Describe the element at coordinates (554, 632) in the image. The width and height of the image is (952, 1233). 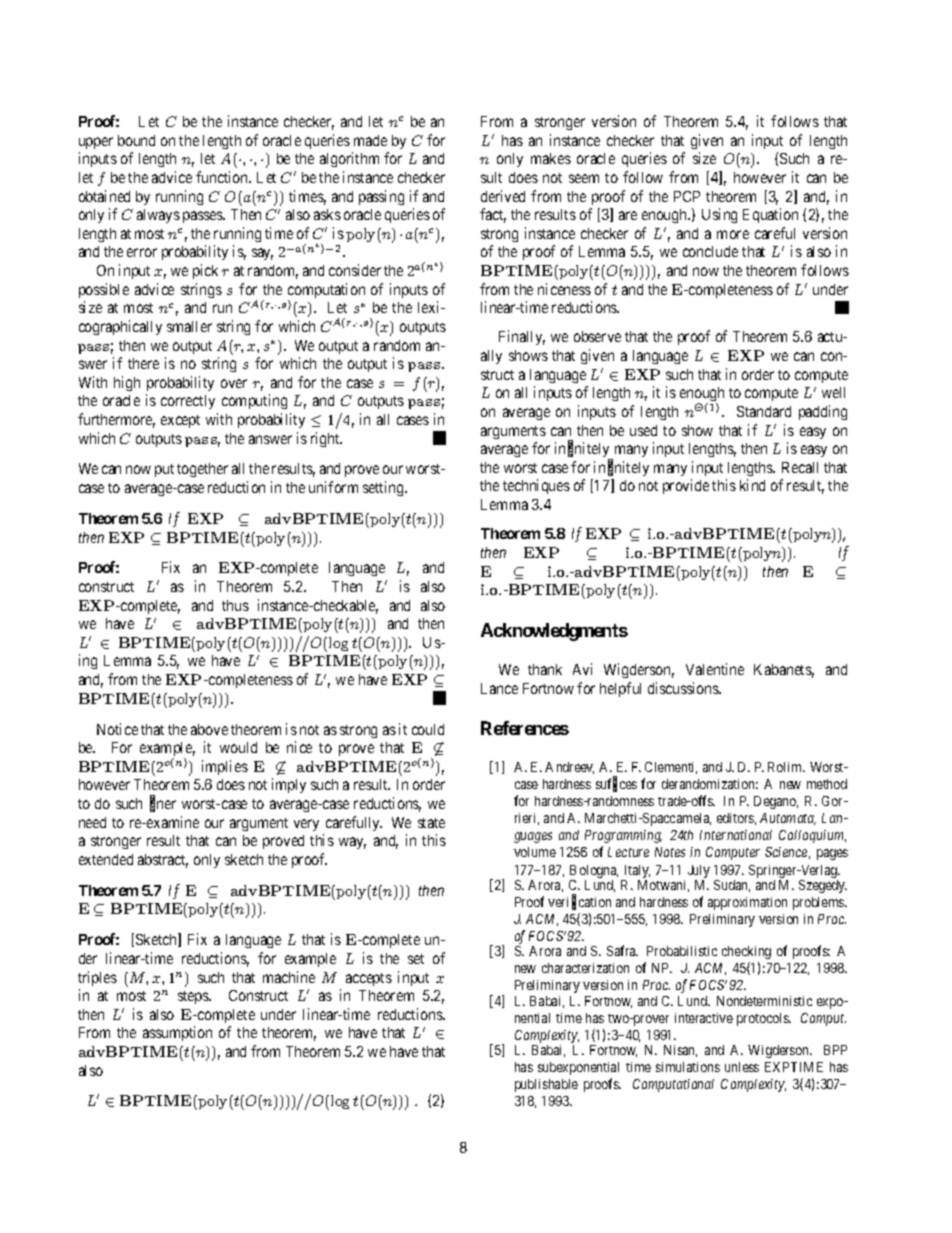
I see `Acknowledgments` at that location.
